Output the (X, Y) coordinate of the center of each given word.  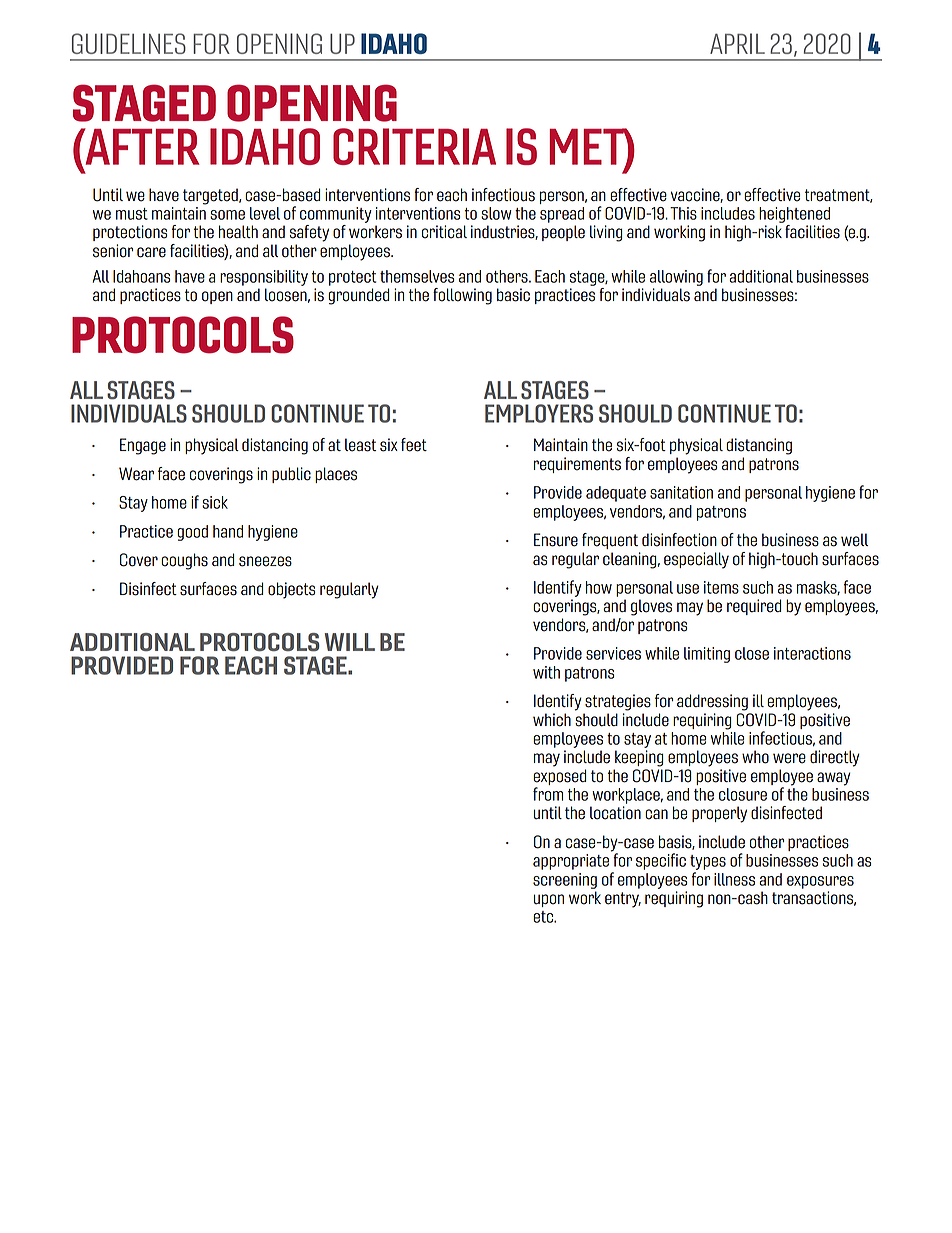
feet (414, 445)
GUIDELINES (129, 43)
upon (549, 900)
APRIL (737, 43)
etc (544, 917)
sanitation (681, 492)
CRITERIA (414, 146)
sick (215, 502)
